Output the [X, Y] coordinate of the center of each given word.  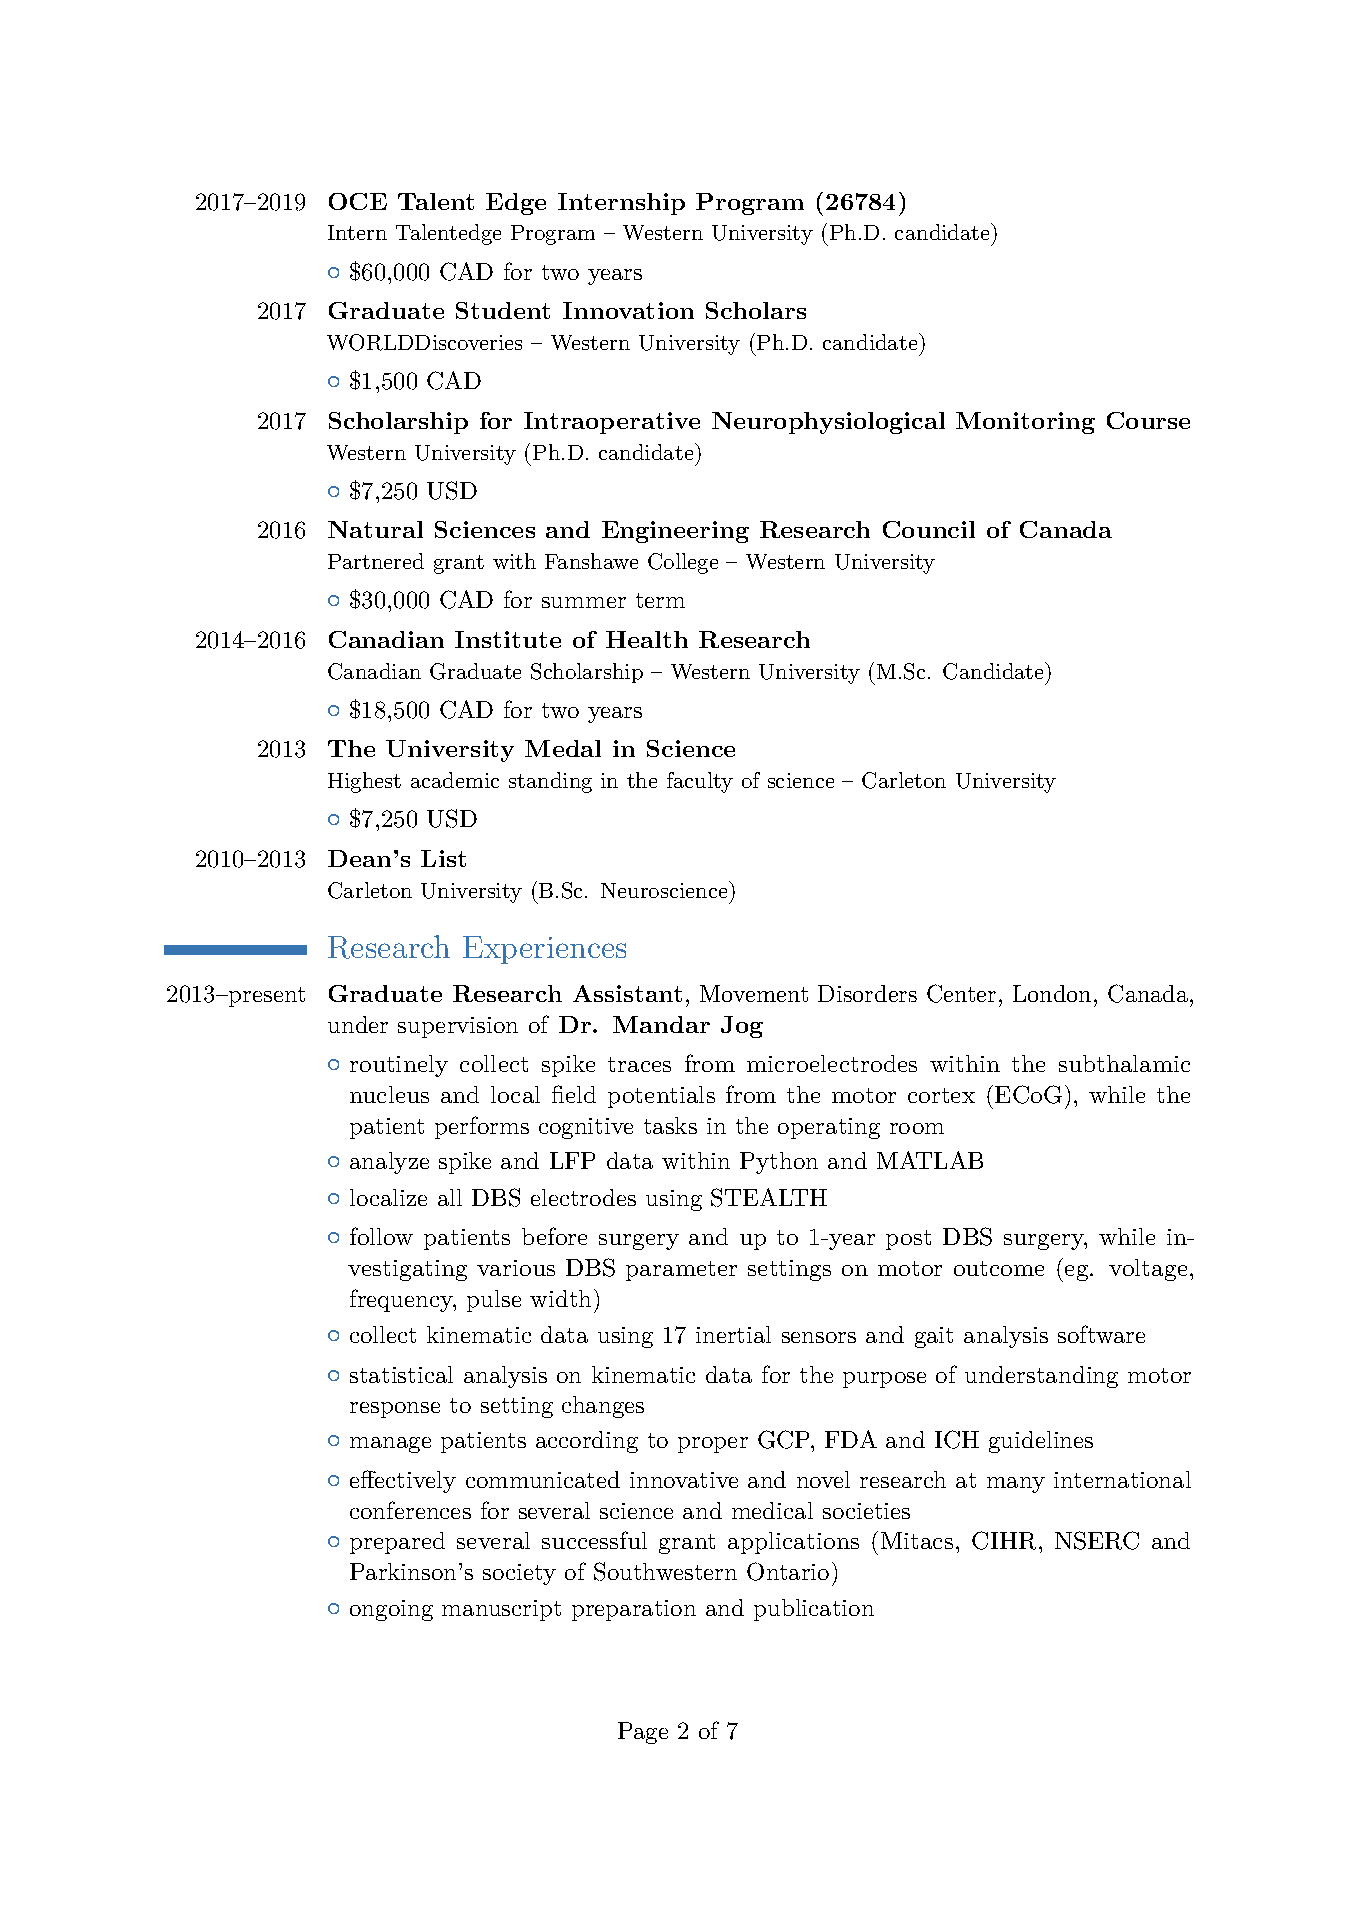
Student [503, 310]
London [1052, 993]
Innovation [628, 310]
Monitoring [1025, 423]
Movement [754, 993]
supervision [458, 1027]
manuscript [501, 1610]
